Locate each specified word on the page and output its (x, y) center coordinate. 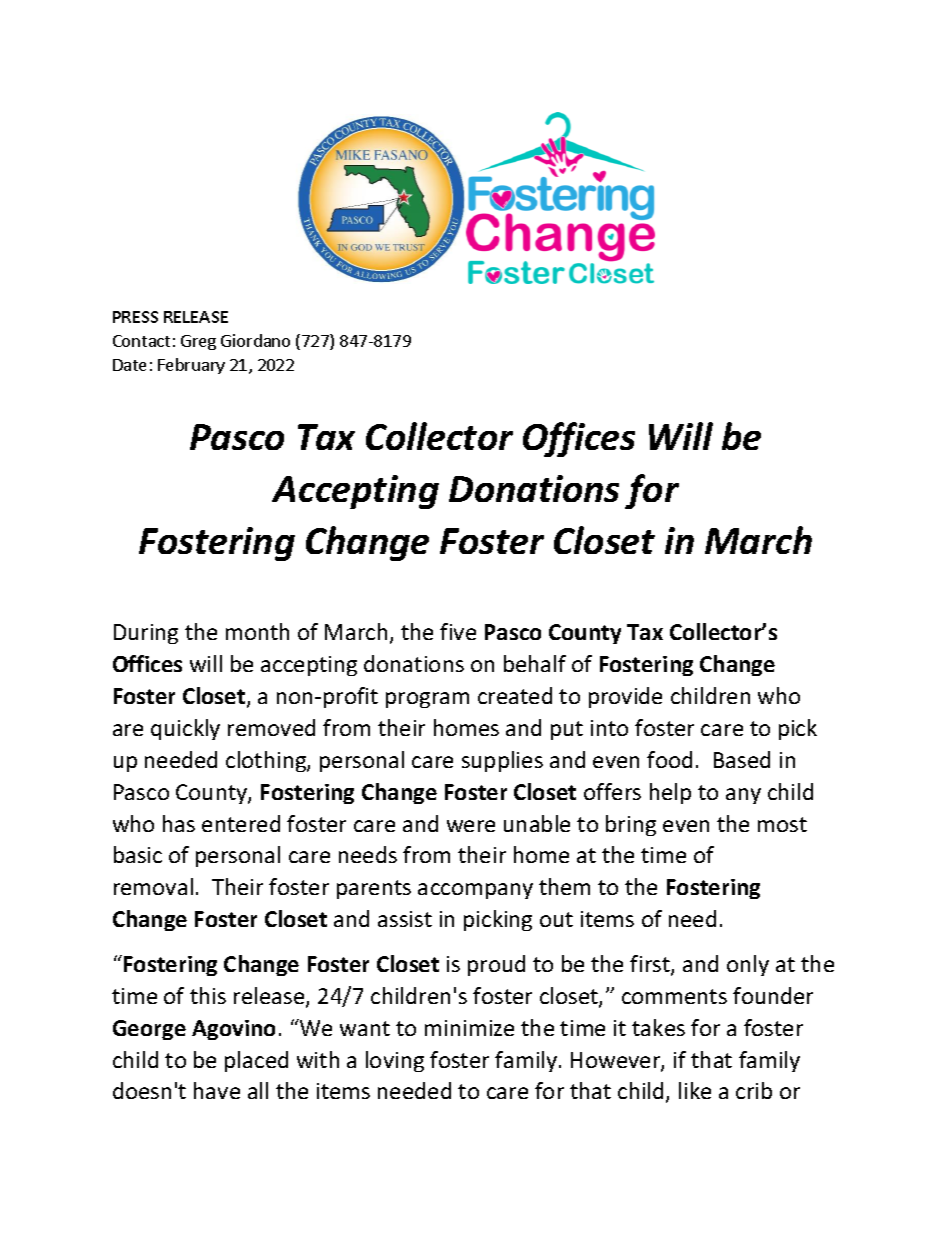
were (471, 826)
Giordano (255, 340)
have (217, 1090)
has (179, 823)
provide (625, 697)
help (670, 793)
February (191, 366)
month (257, 631)
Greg (198, 342)
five (458, 631)
